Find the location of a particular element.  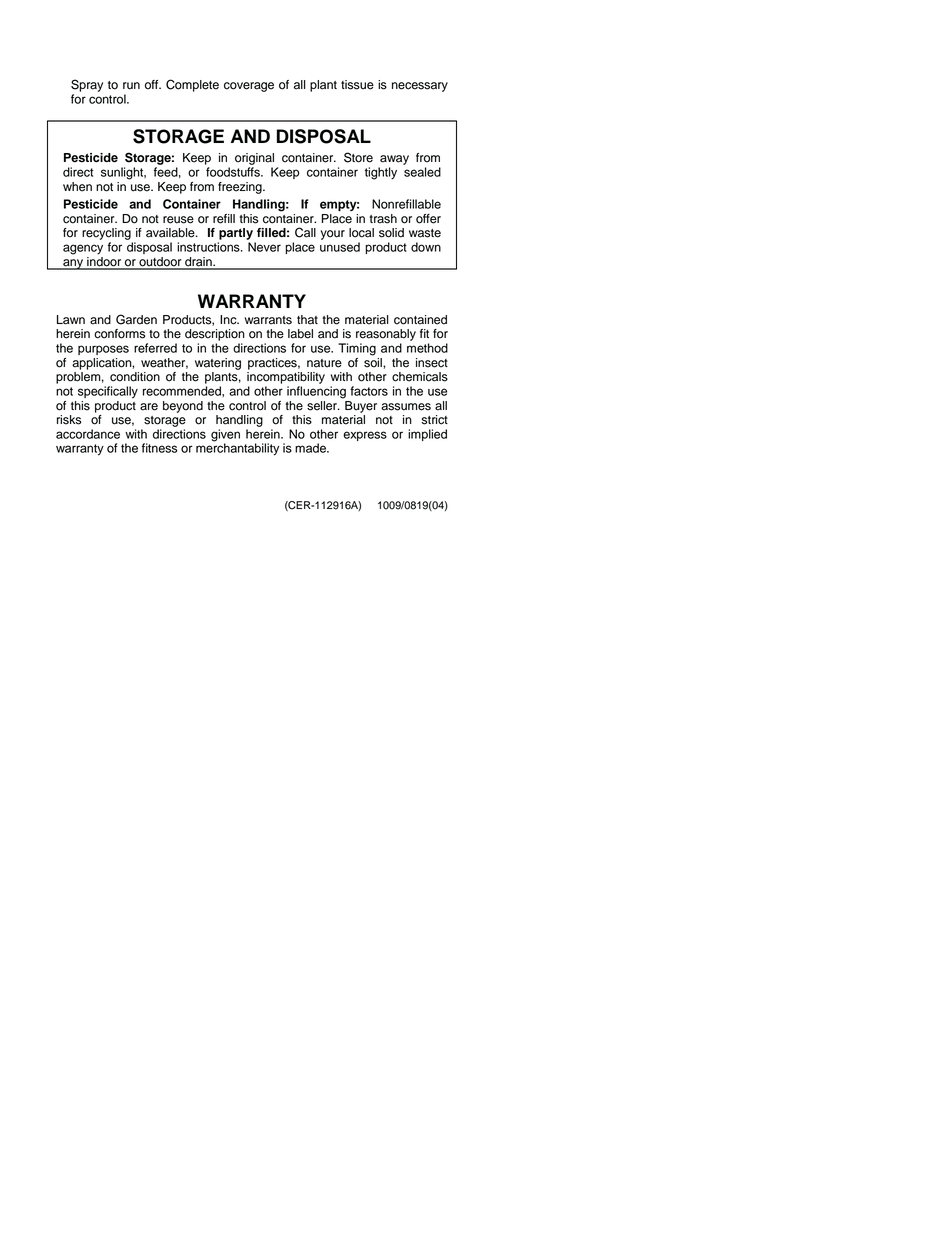

down is located at coordinates (426, 247).
